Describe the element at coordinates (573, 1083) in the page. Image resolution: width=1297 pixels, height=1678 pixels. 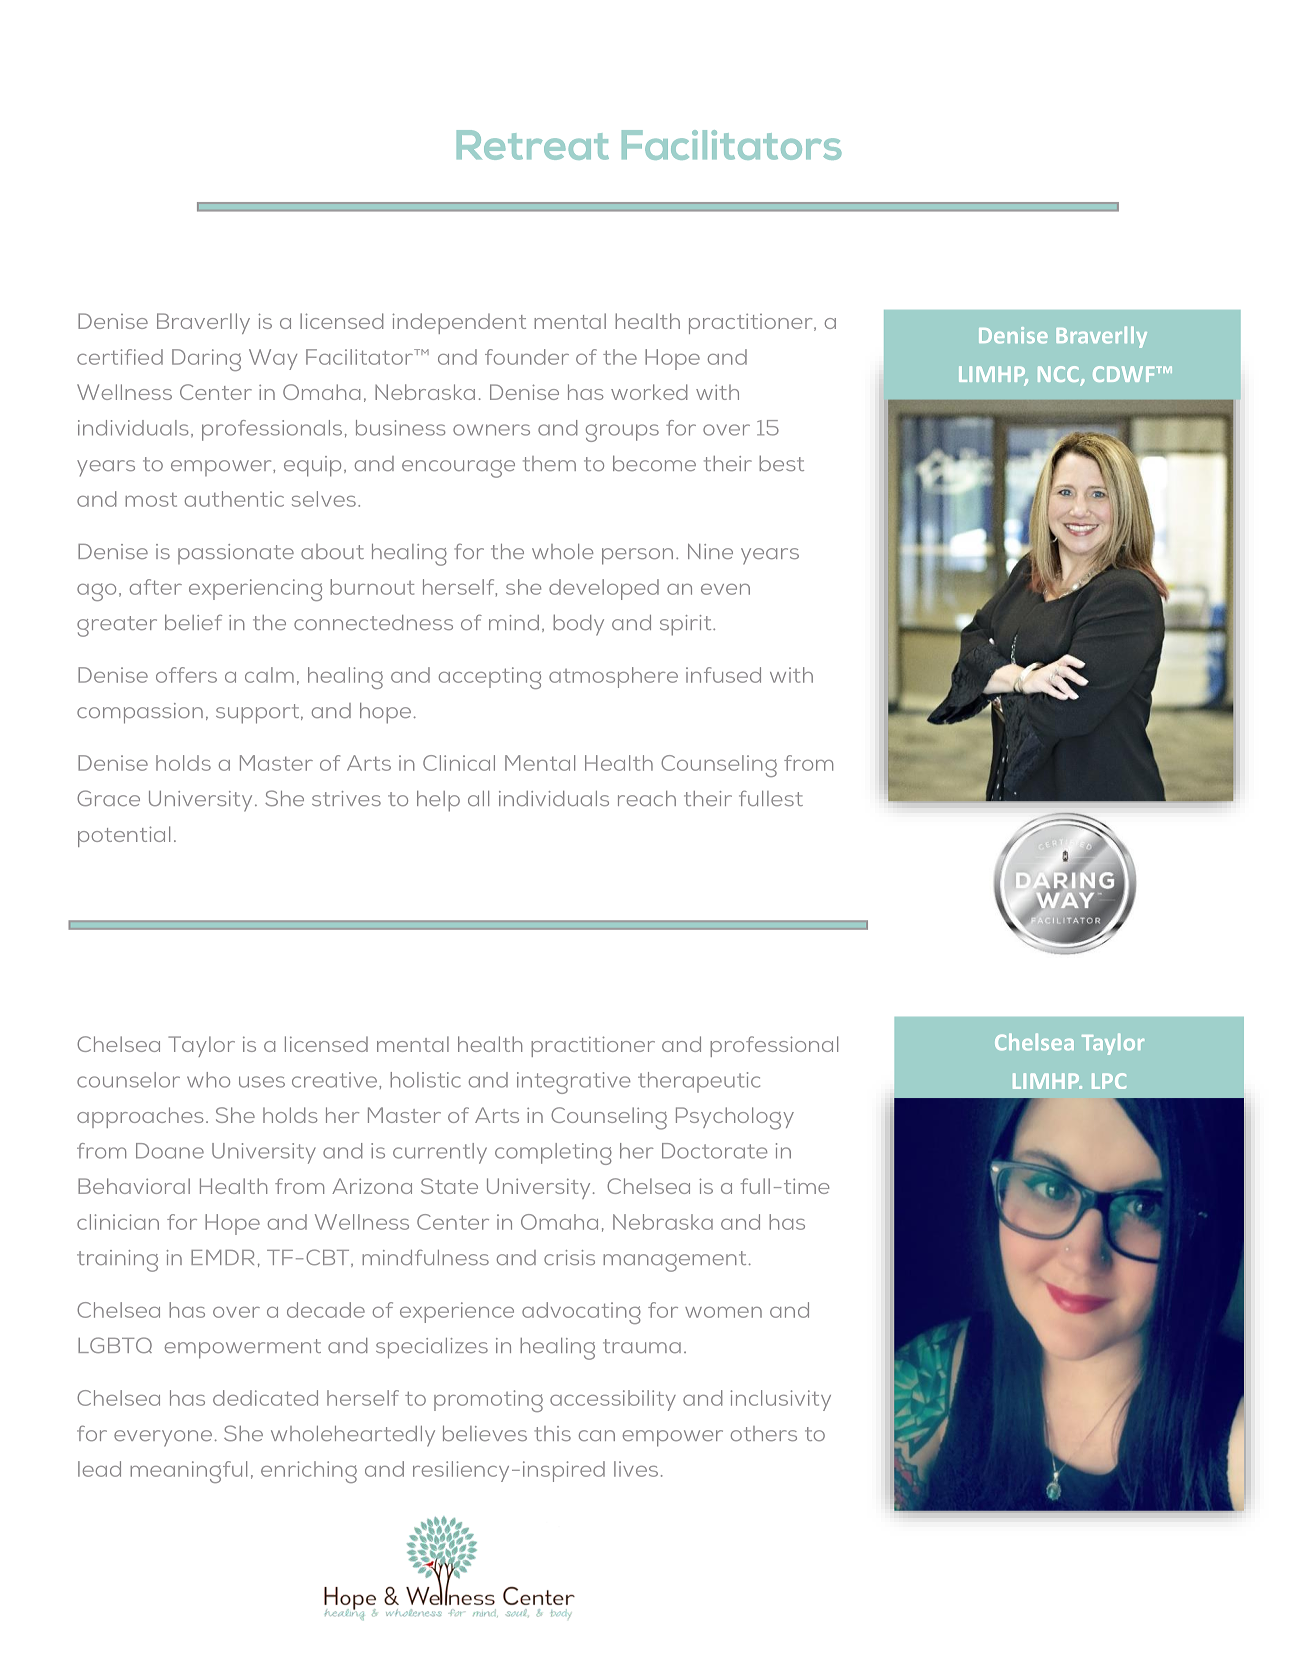
I see `integrative` at that location.
